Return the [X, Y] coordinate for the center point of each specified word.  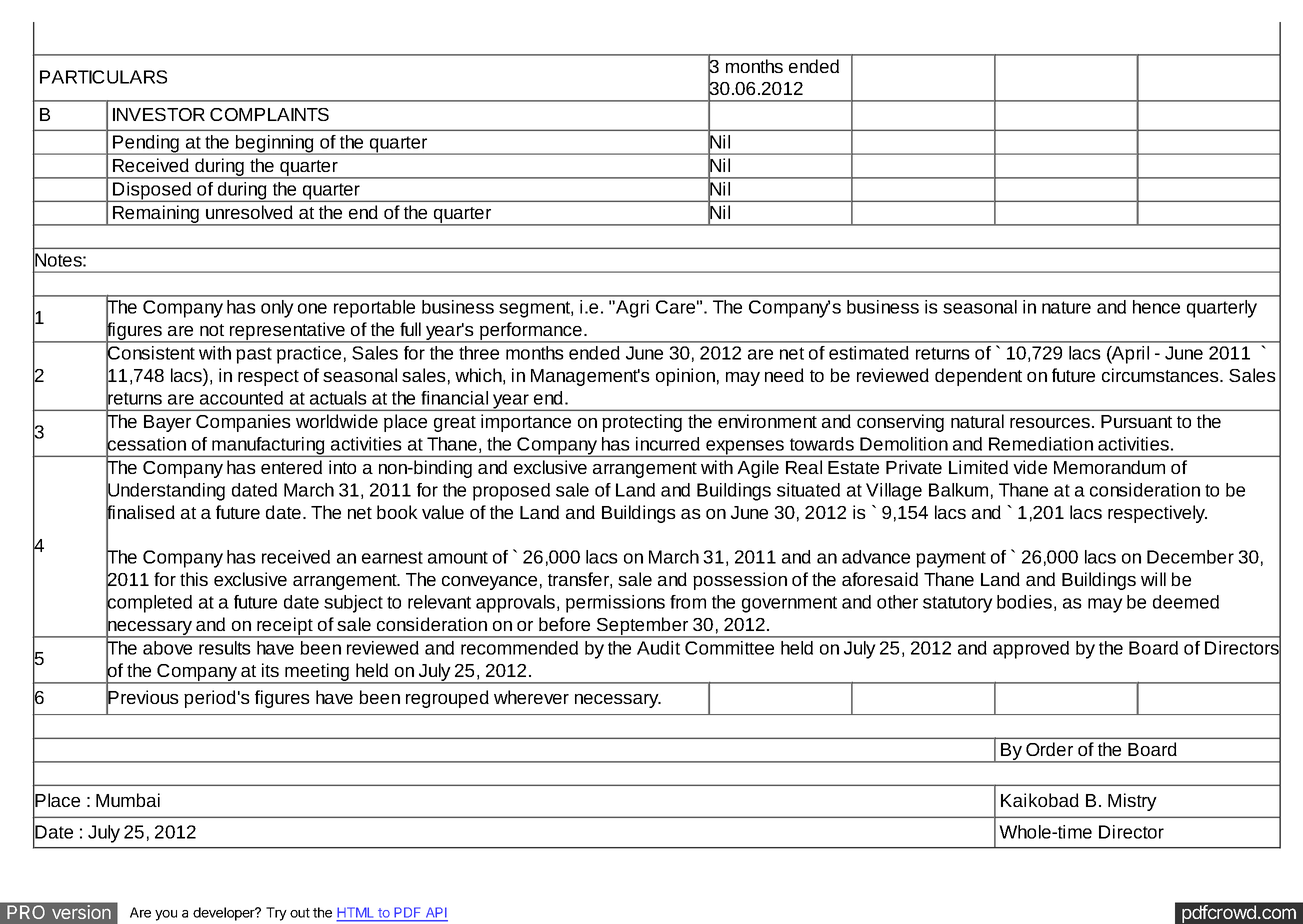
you [166, 915]
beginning [275, 145]
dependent [978, 377]
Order [1049, 749]
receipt [285, 627]
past [254, 355]
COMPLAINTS [269, 114]
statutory [958, 604]
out [300, 913]
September [642, 627]
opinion [685, 377]
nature [1066, 307]
